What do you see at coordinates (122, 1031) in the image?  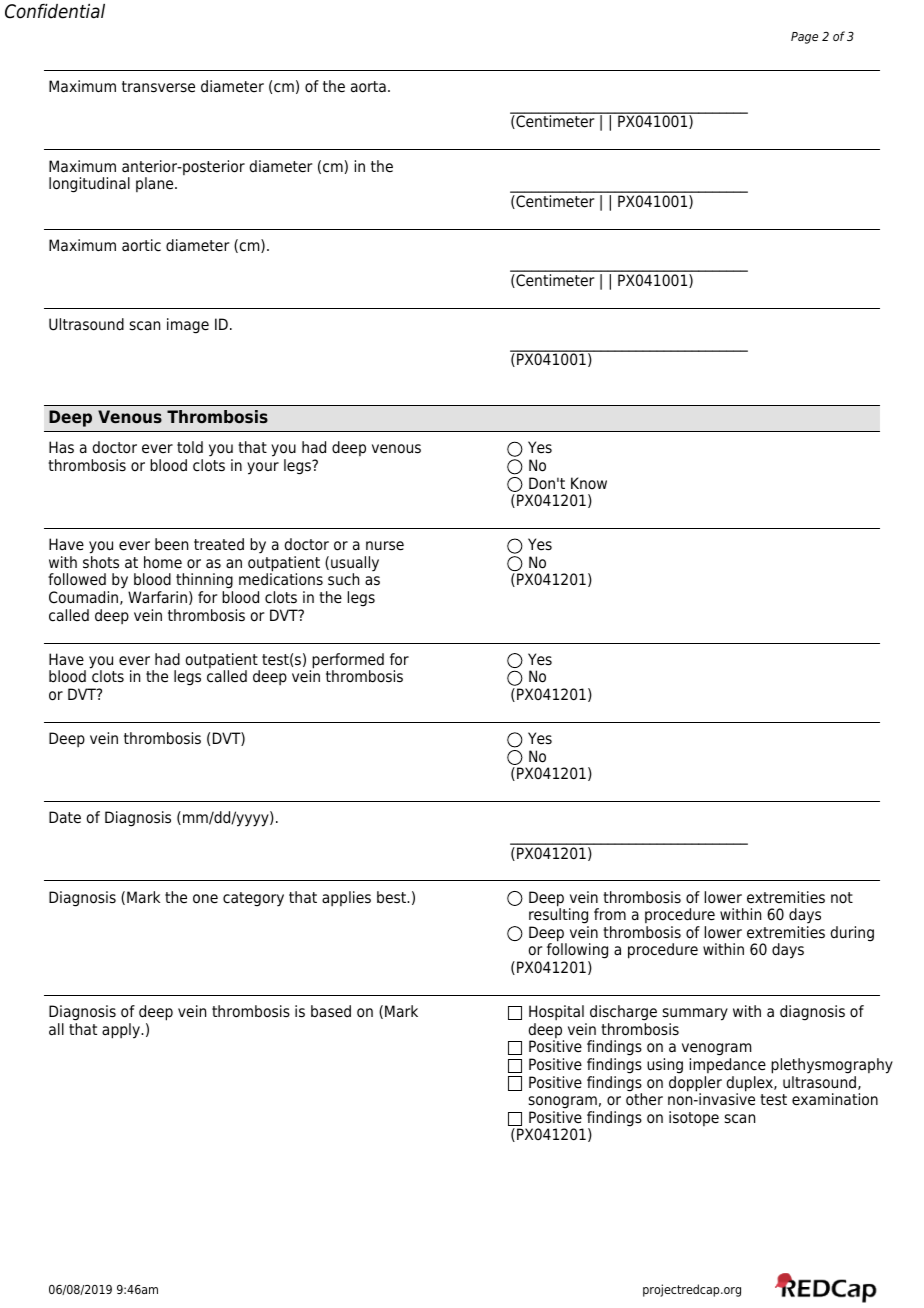 I see `apply` at bounding box center [122, 1031].
